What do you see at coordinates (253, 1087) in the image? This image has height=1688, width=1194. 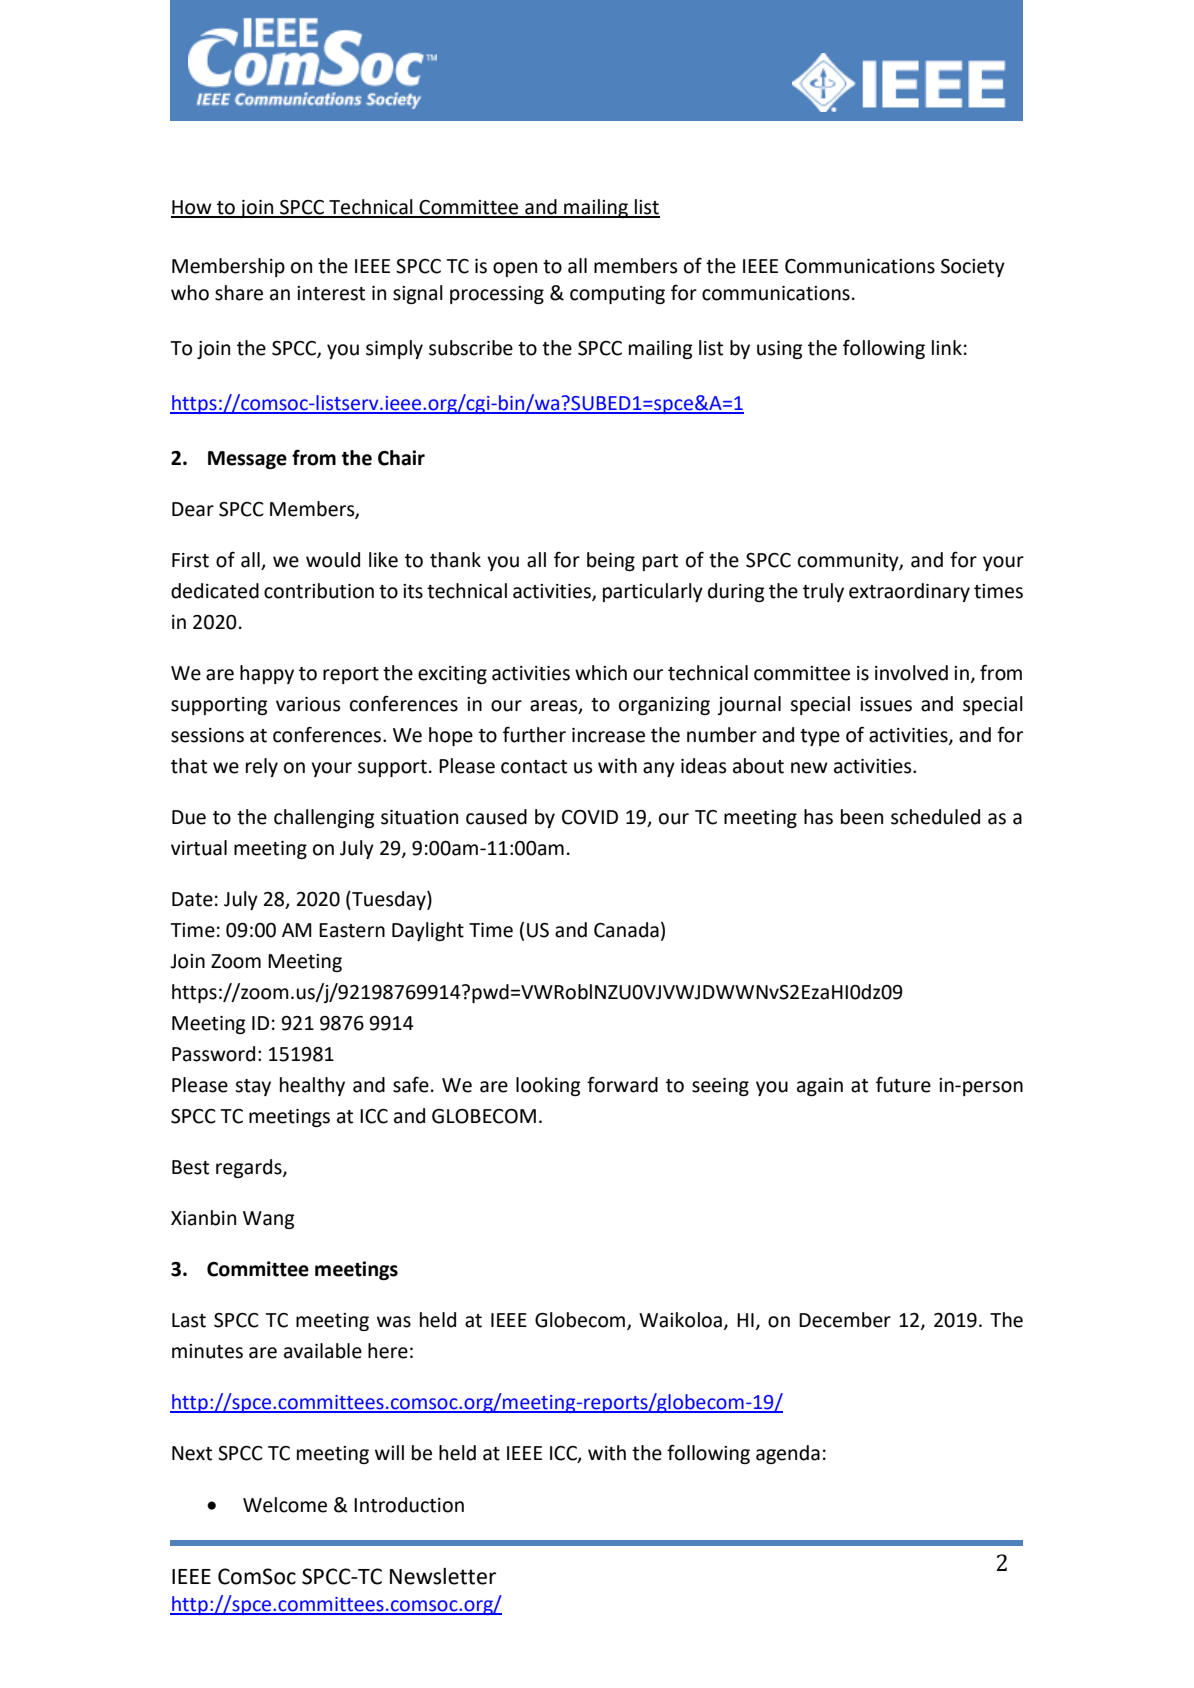 I see `stay` at bounding box center [253, 1087].
